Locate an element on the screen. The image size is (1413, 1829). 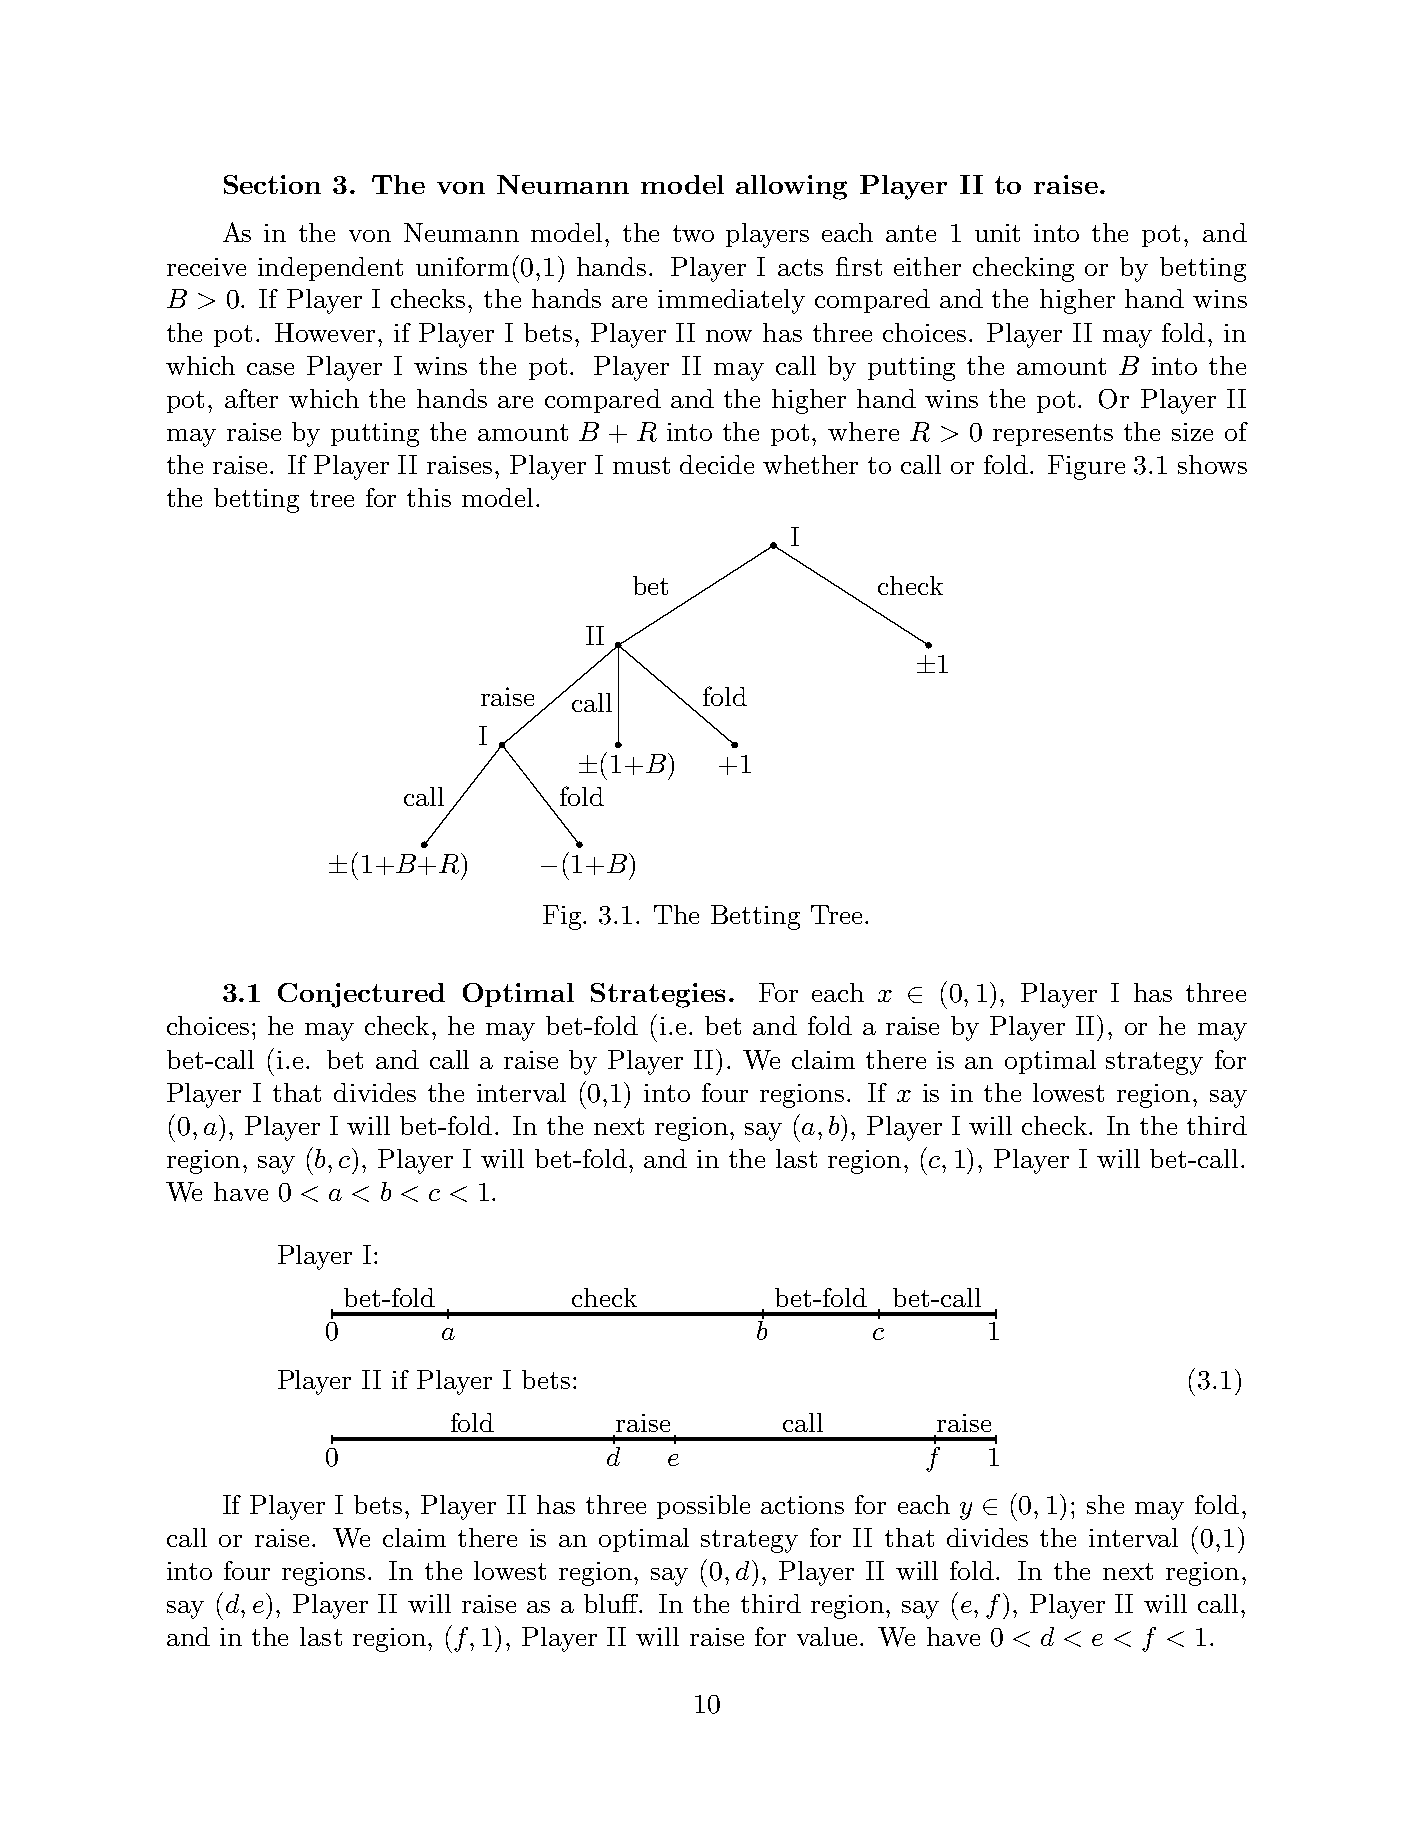
Conjectured is located at coordinates (361, 995).
